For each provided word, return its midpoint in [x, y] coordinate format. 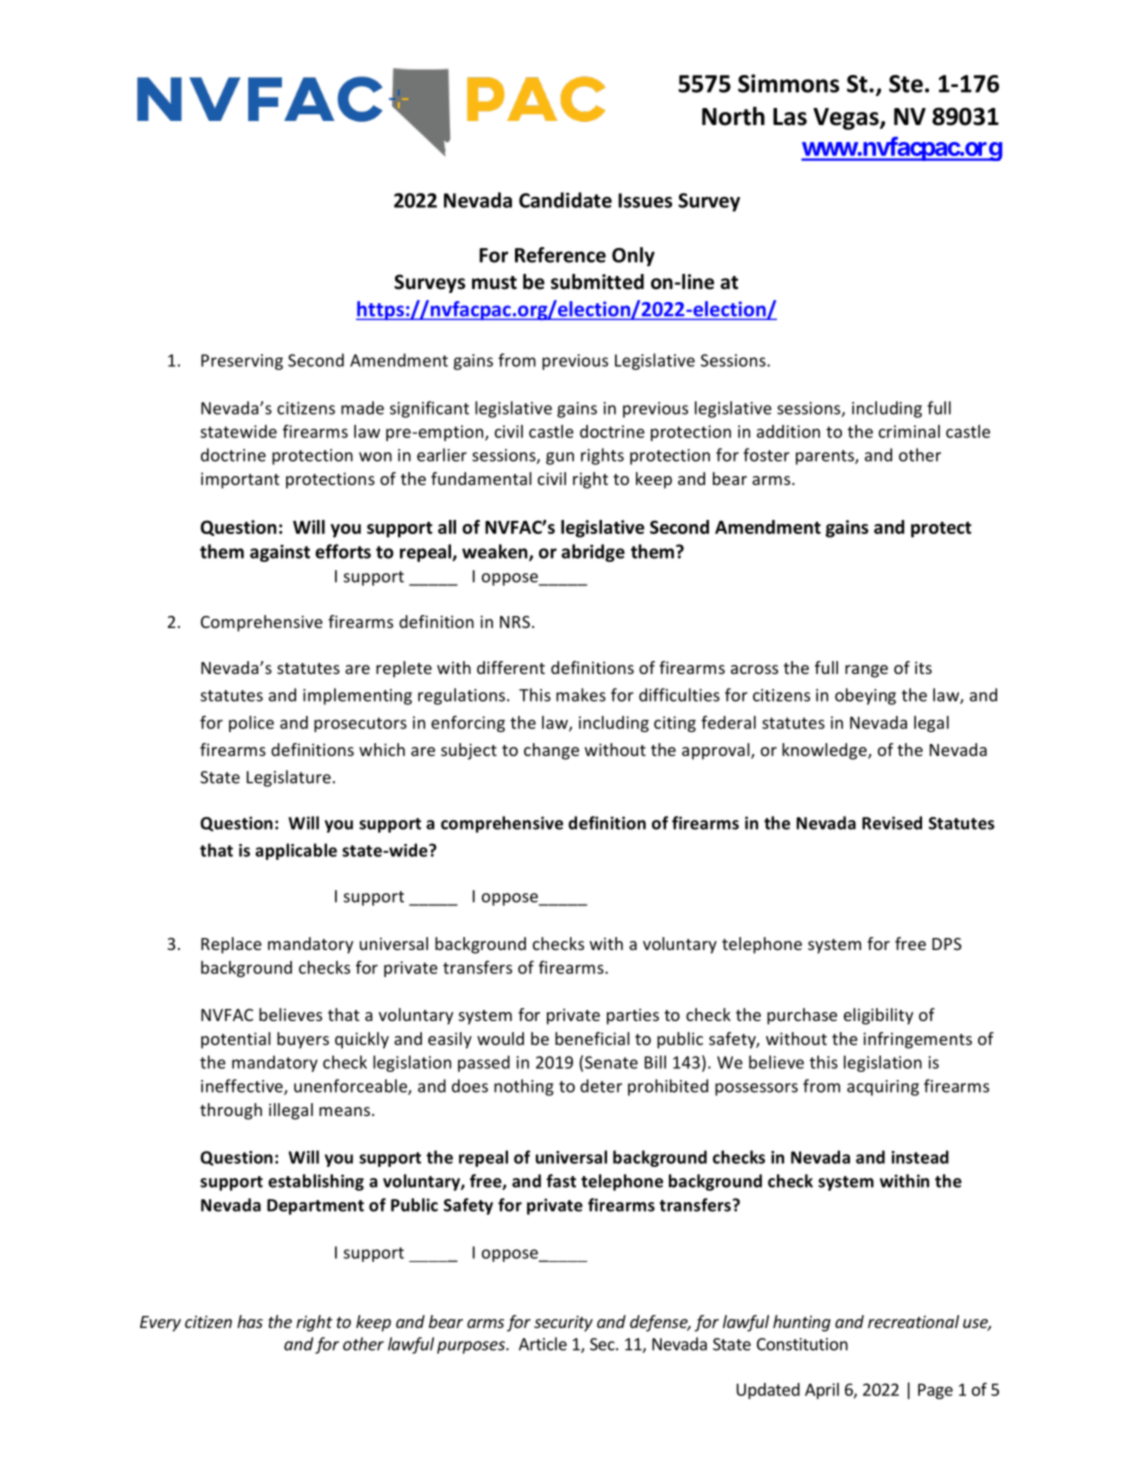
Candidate [565, 200]
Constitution [802, 1344]
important [240, 480]
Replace [231, 945]
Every [160, 1324]
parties [633, 1016]
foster [766, 455]
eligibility [878, 1016]
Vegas [847, 119]
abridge [593, 553]
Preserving [242, 362]
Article [543, 1344]
